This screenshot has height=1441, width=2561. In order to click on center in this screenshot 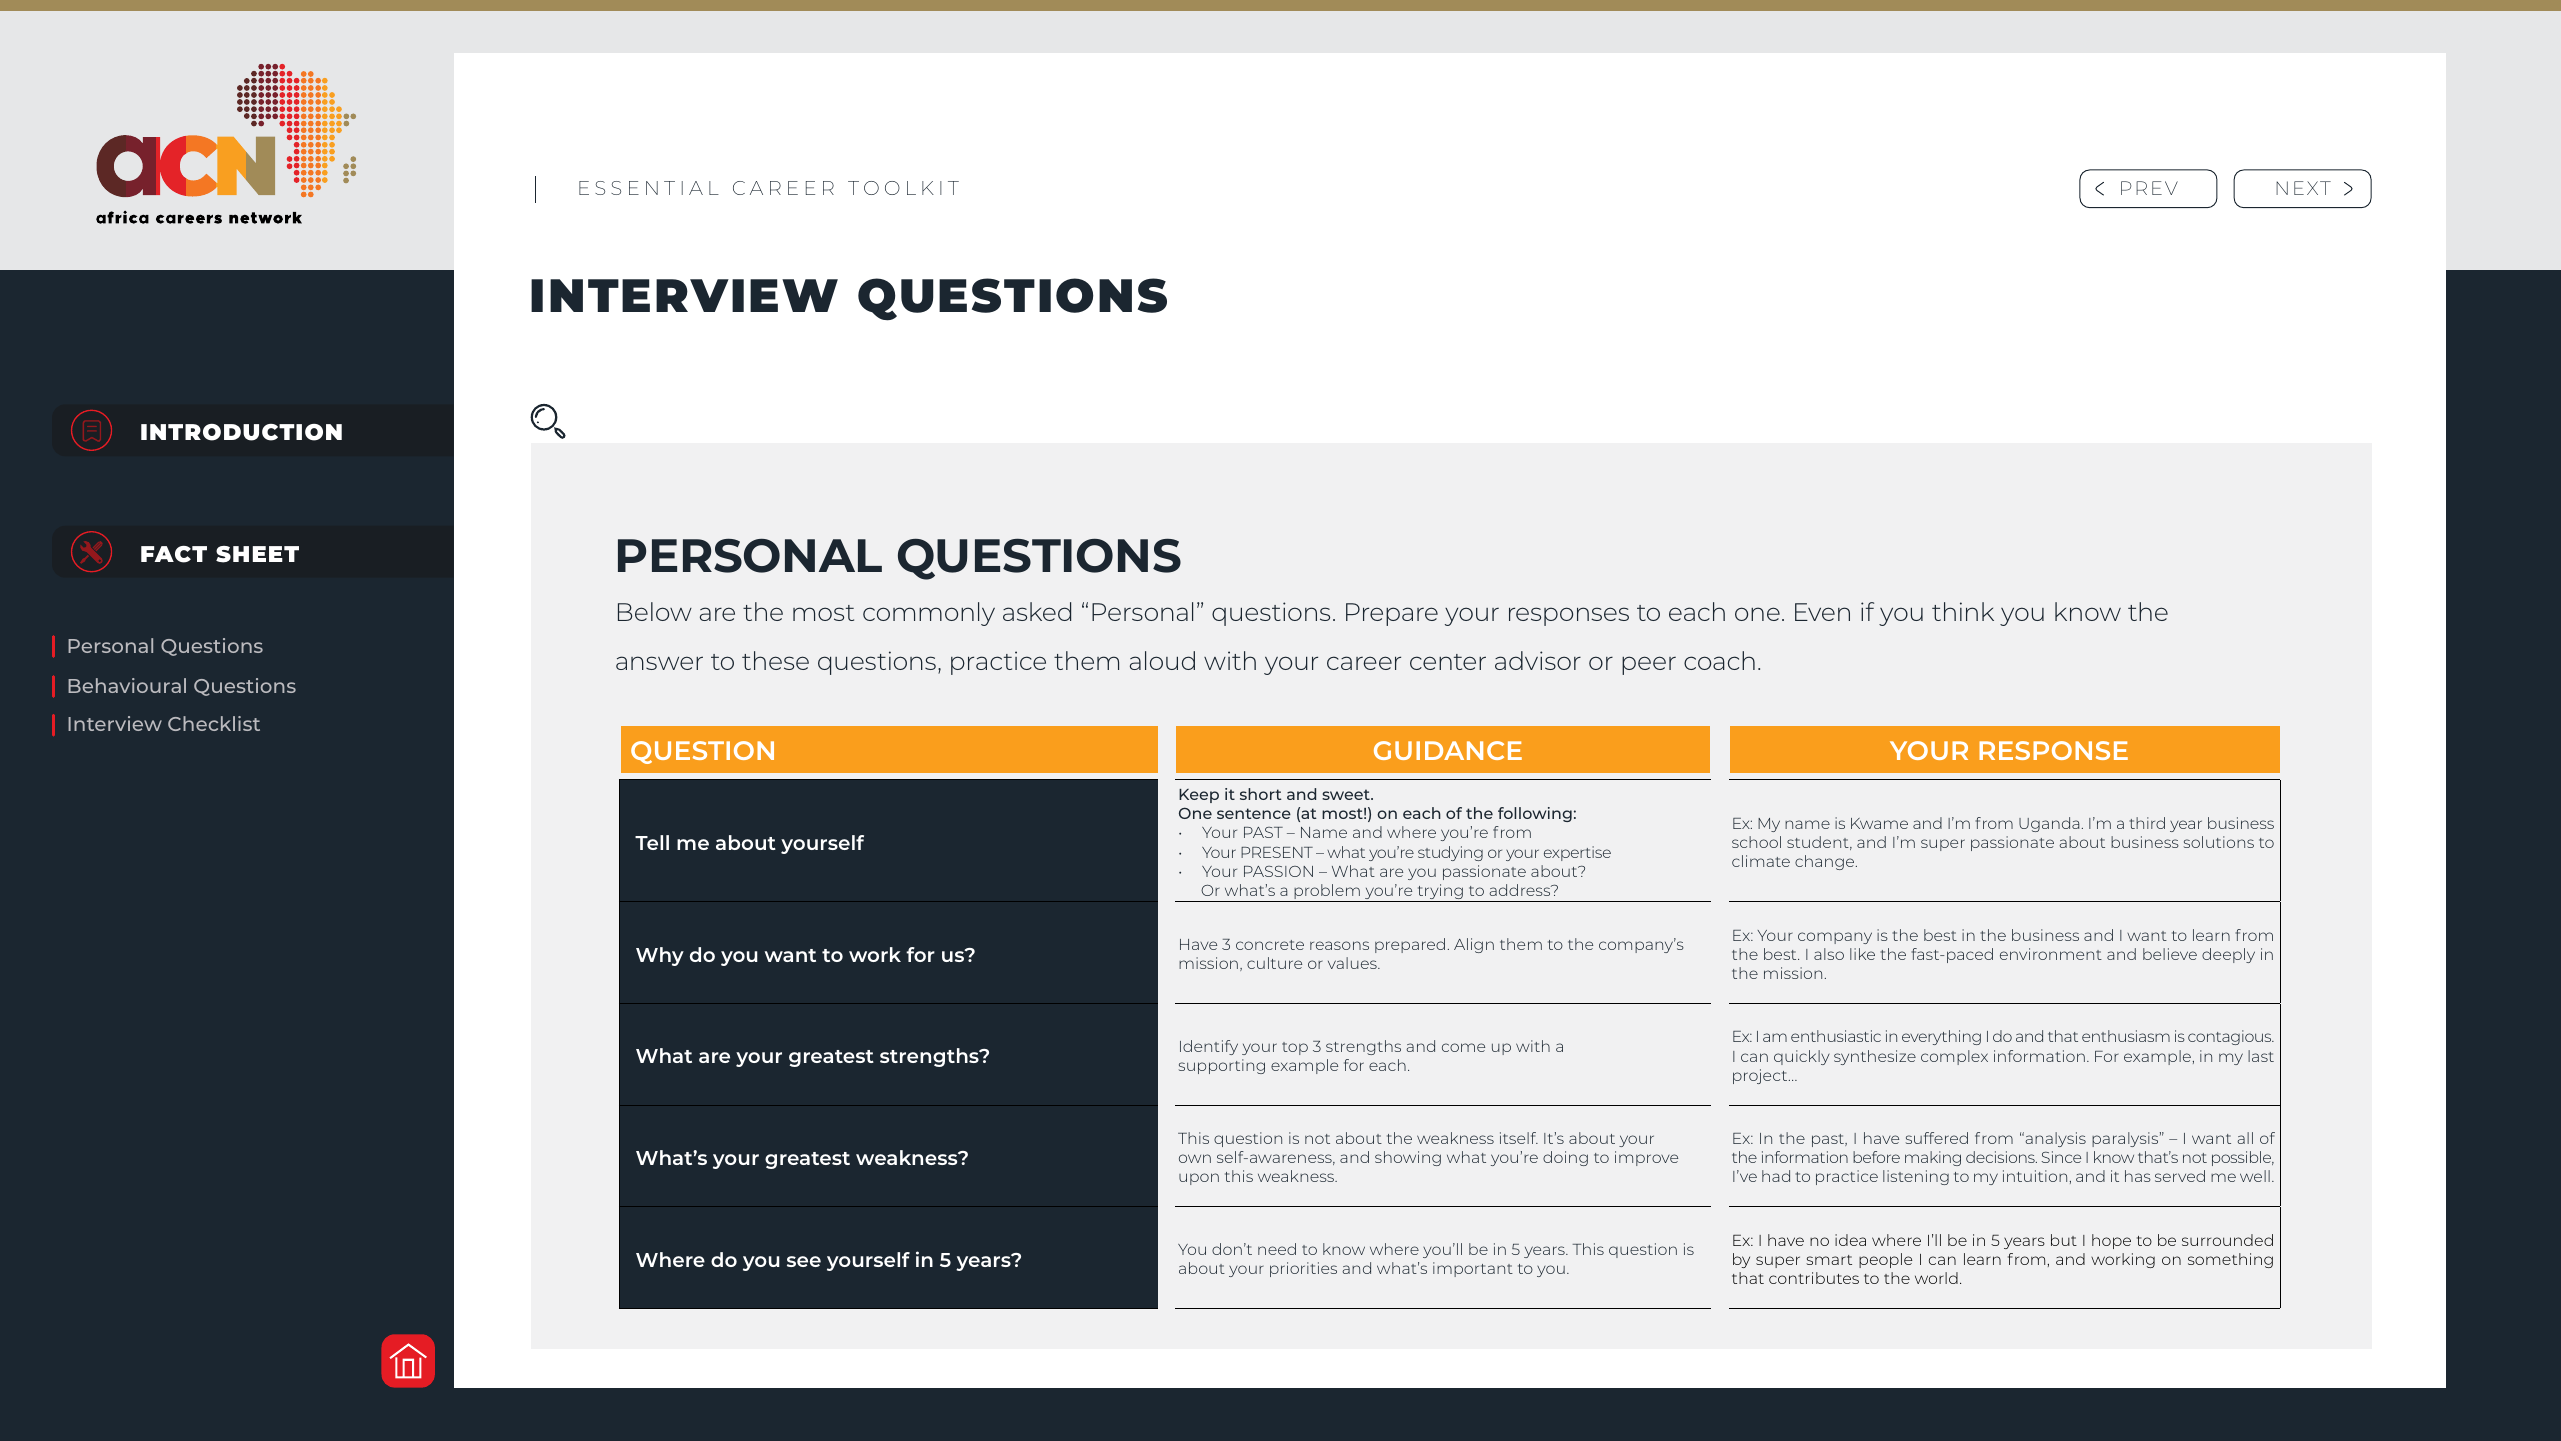, I will do `click(1448, 662)`.
